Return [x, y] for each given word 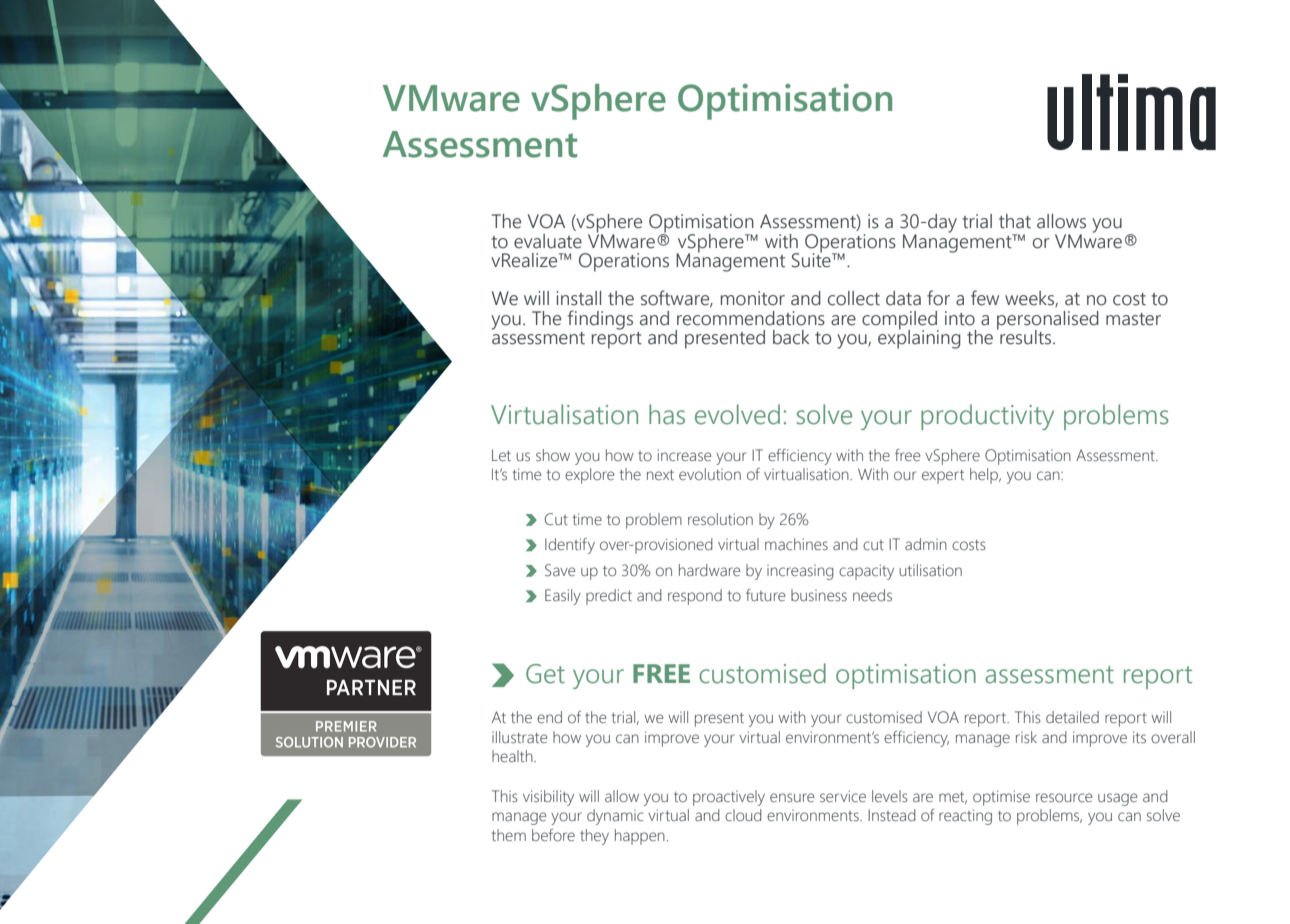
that [1015, 221]
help [985, 476]
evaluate [548, 241]
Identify [570, 546]
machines [796, 544]
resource [1064, 797]
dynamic [615, 817]
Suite [812, 259]
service [843, 796]
